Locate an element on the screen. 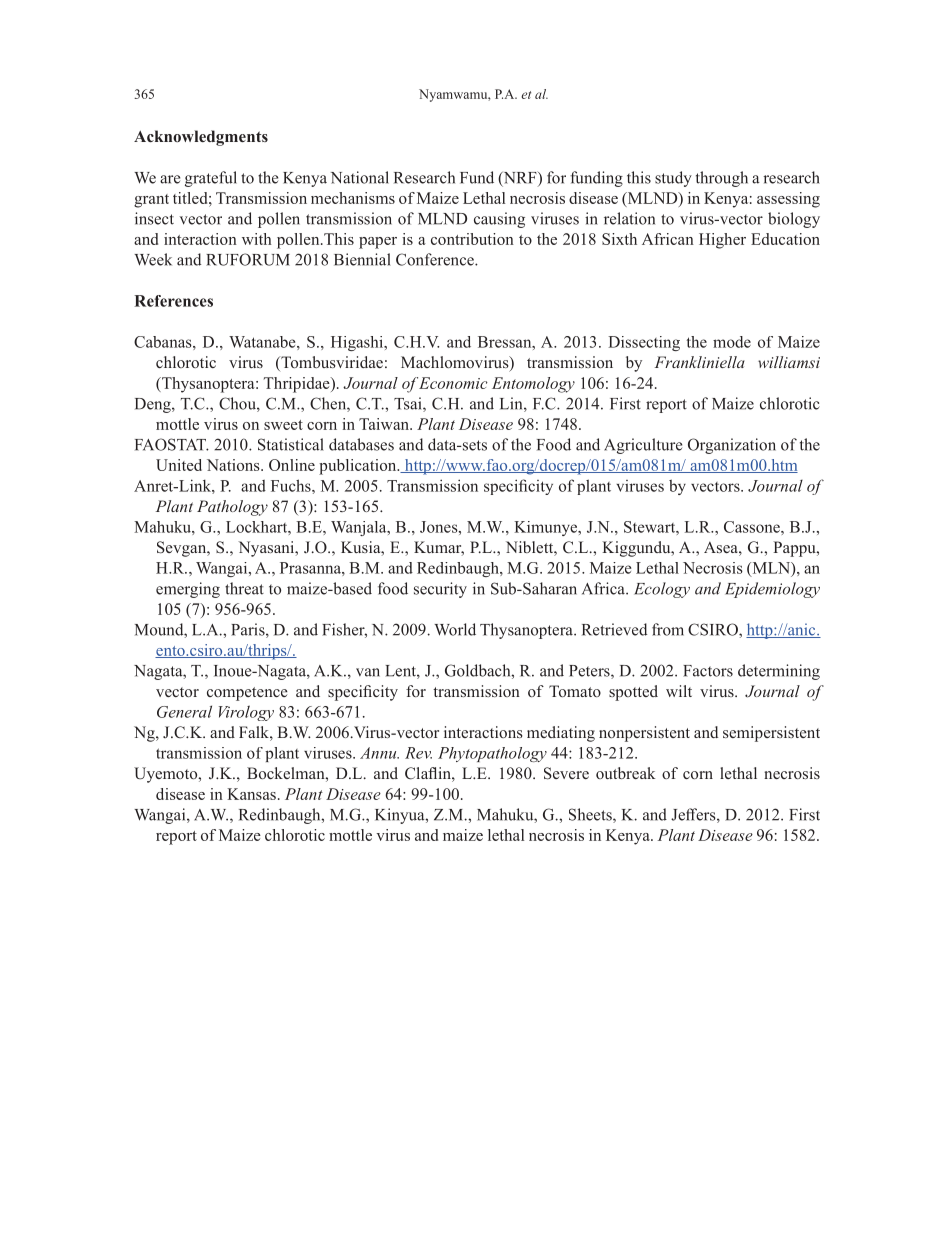 The width and height of the screenshot is (952, 1233). through is located at coordinates (722, 179).
